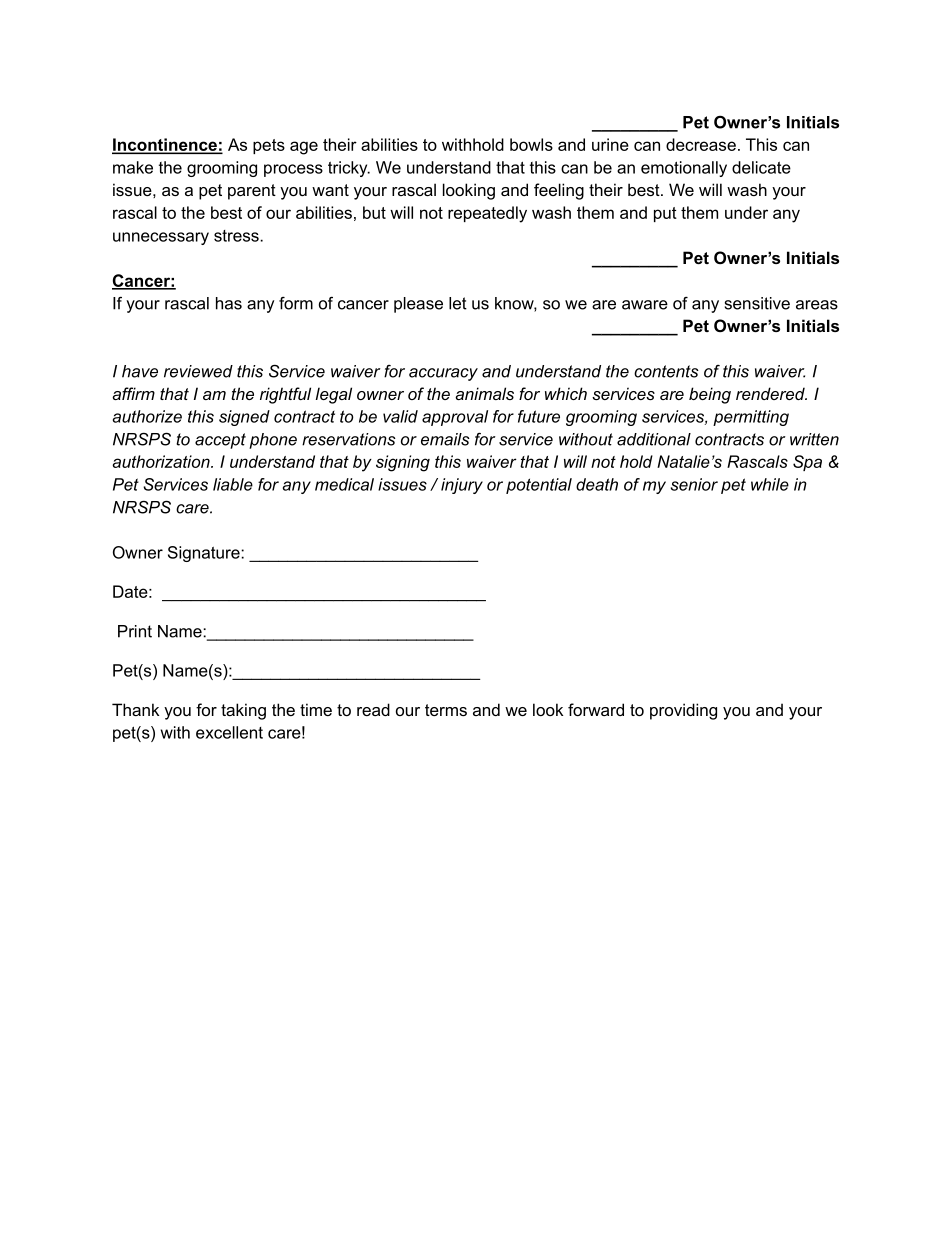 This screenshot has height=1233, width=952. What do you see at coordinates (446, 710) in the screenshot?
I see `terms` at bounding box center [446, 710].
